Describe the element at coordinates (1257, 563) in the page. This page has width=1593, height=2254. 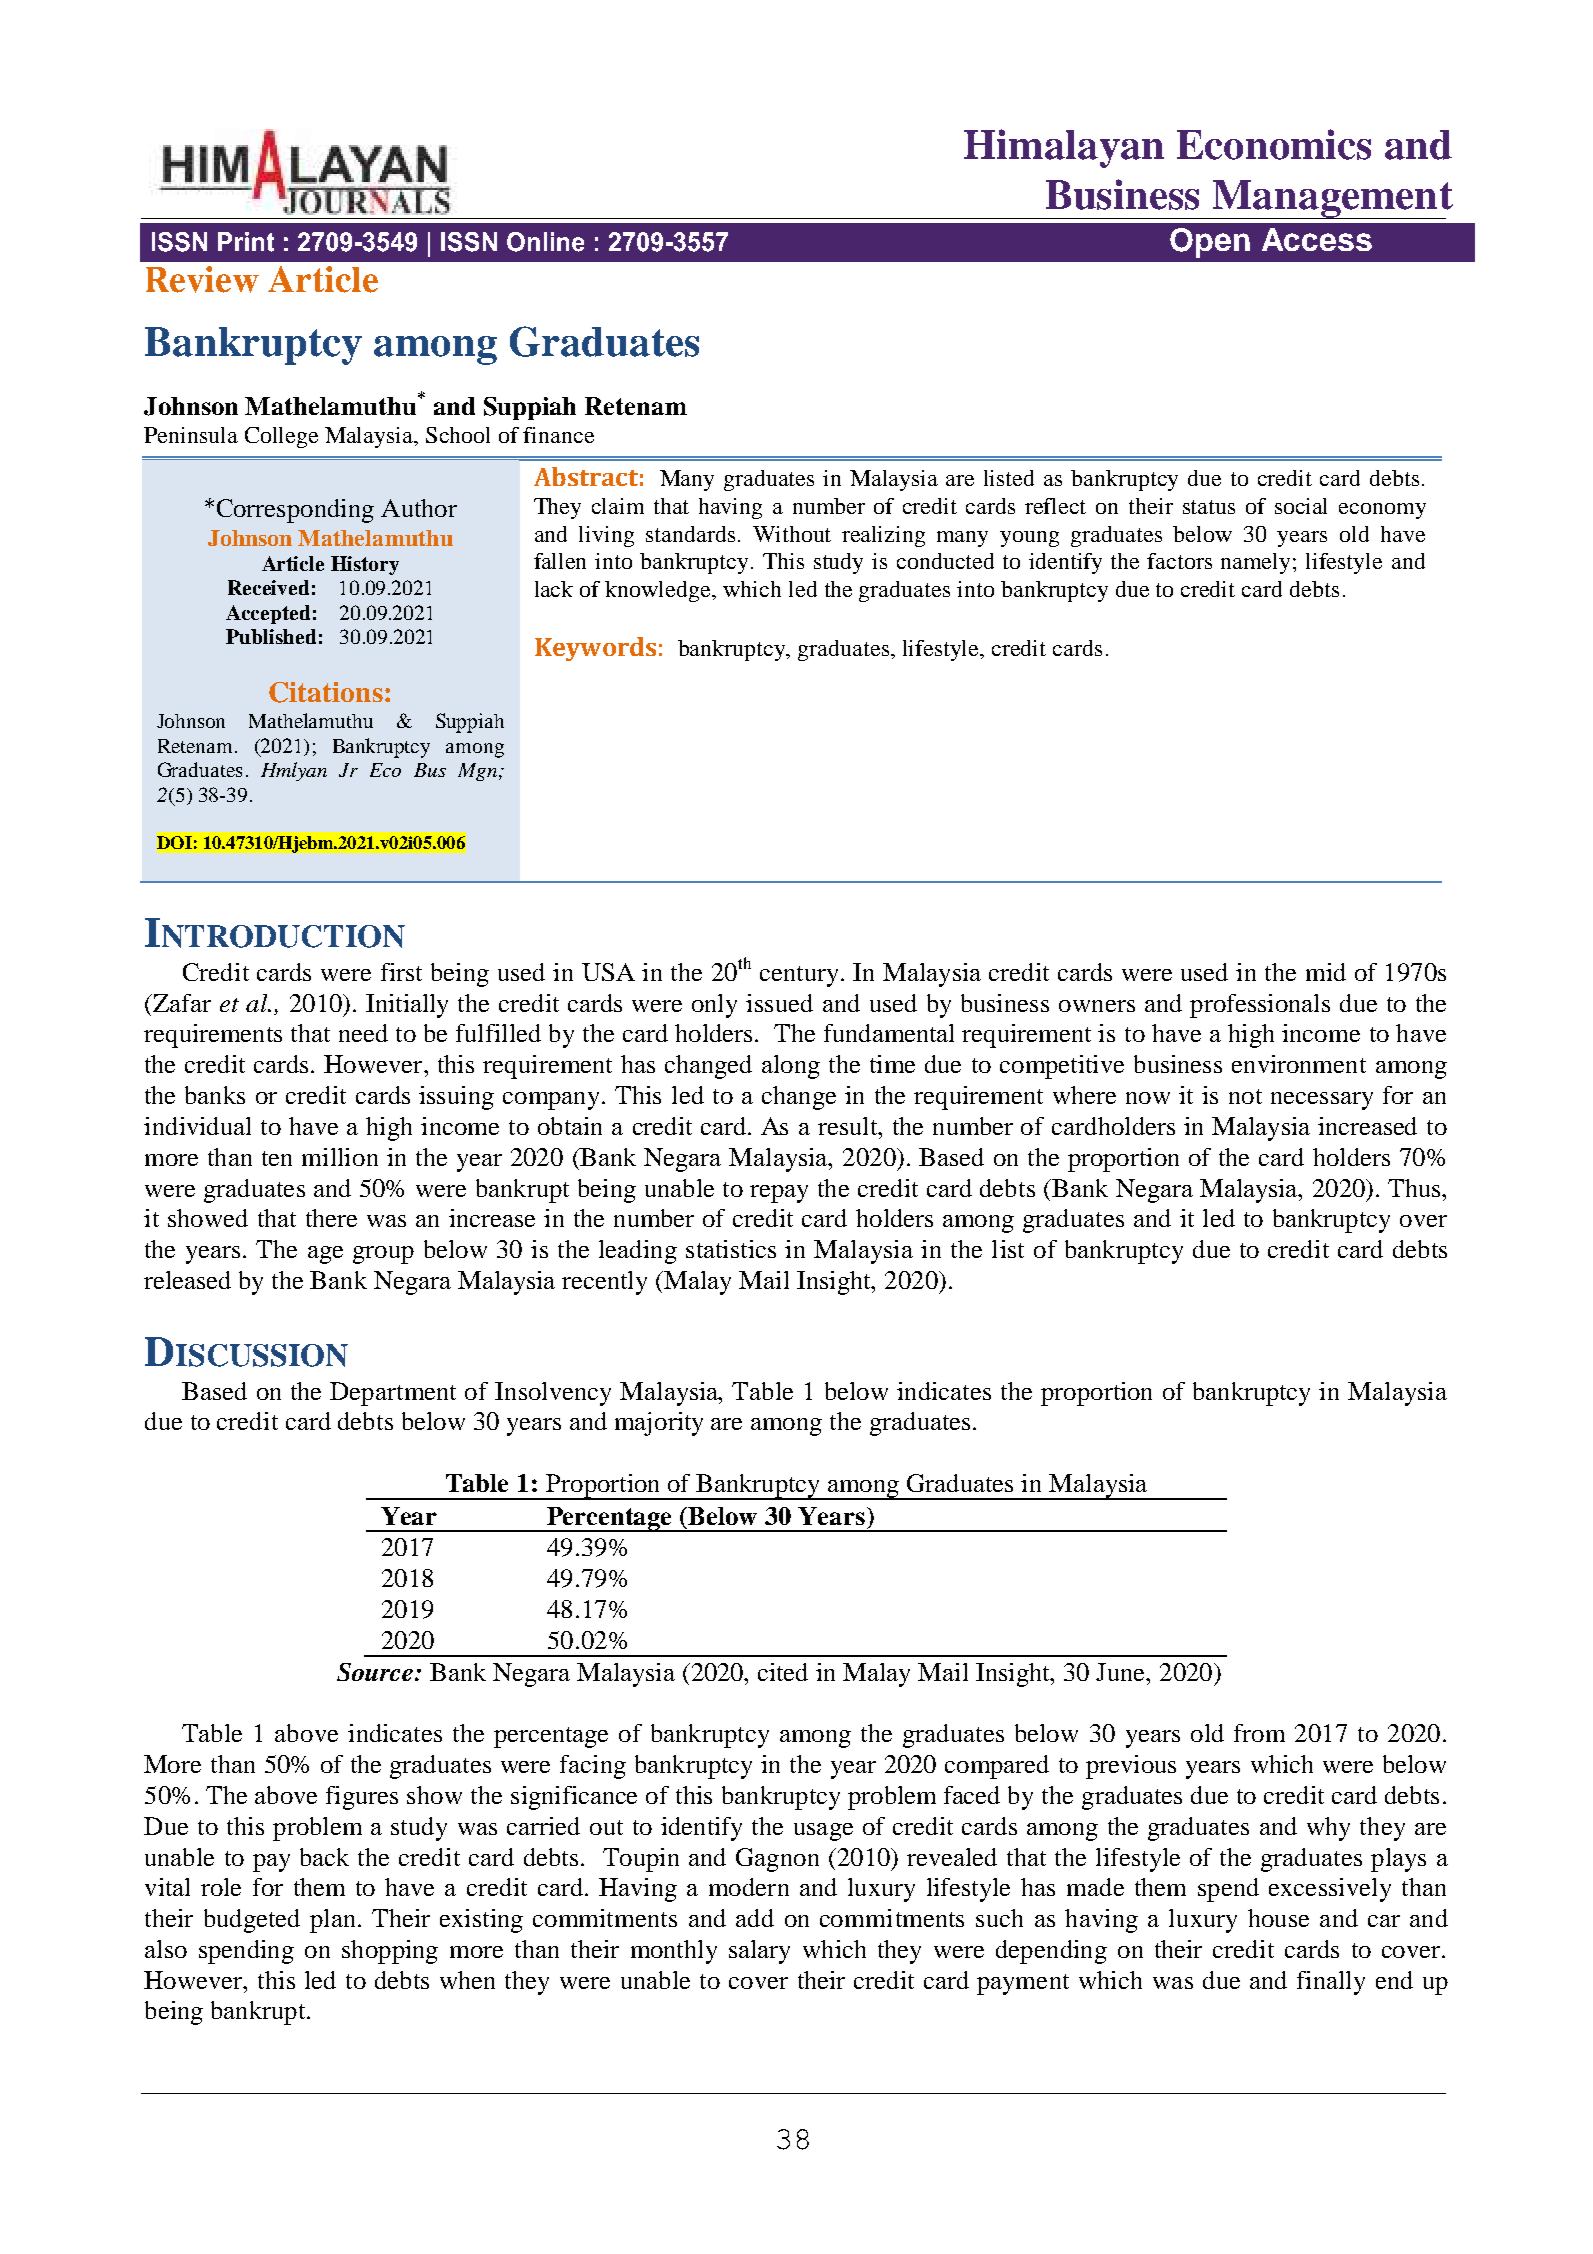
I see `namely` at that location.
